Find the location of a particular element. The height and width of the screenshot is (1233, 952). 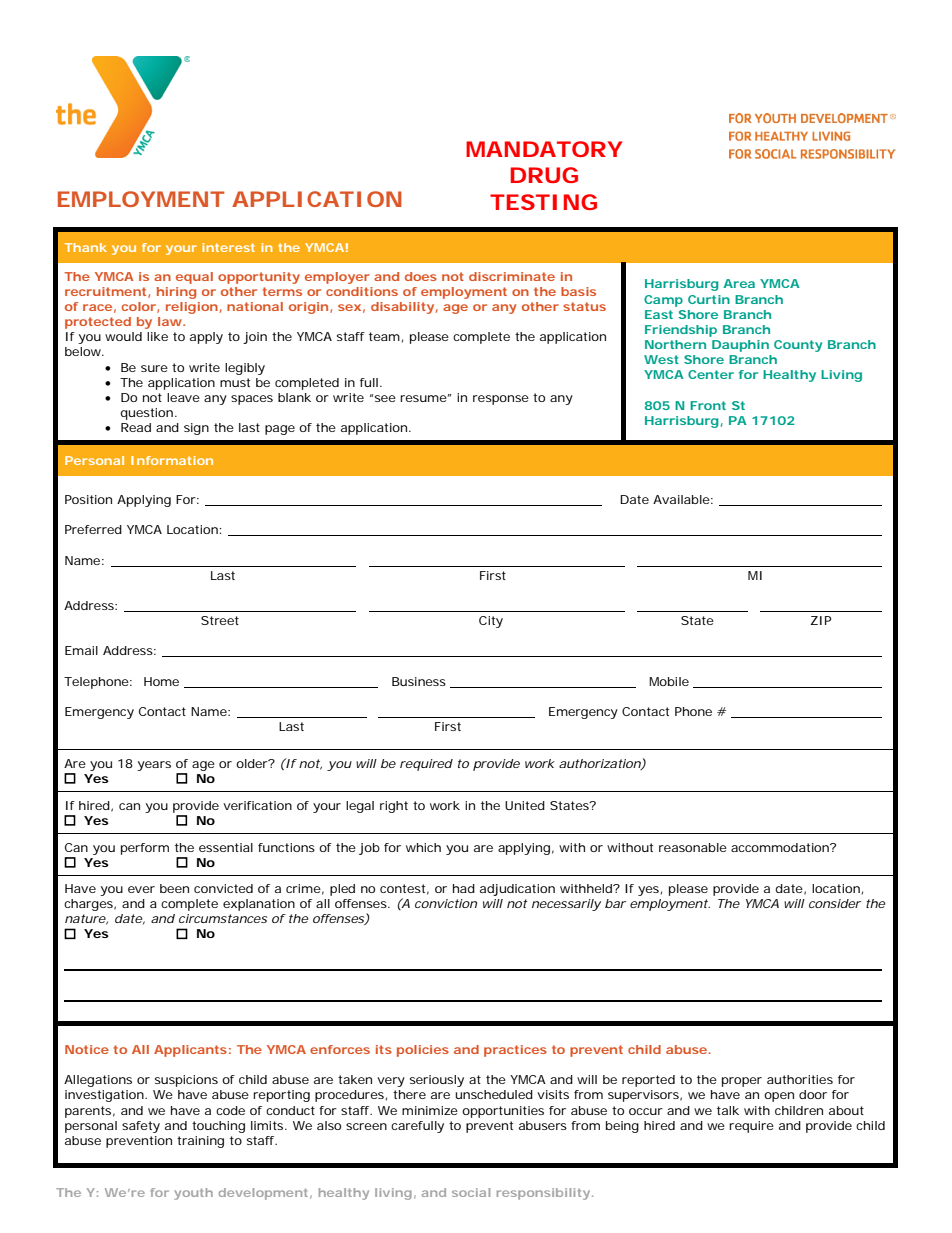

equal is located at coordinates (194, 278).
